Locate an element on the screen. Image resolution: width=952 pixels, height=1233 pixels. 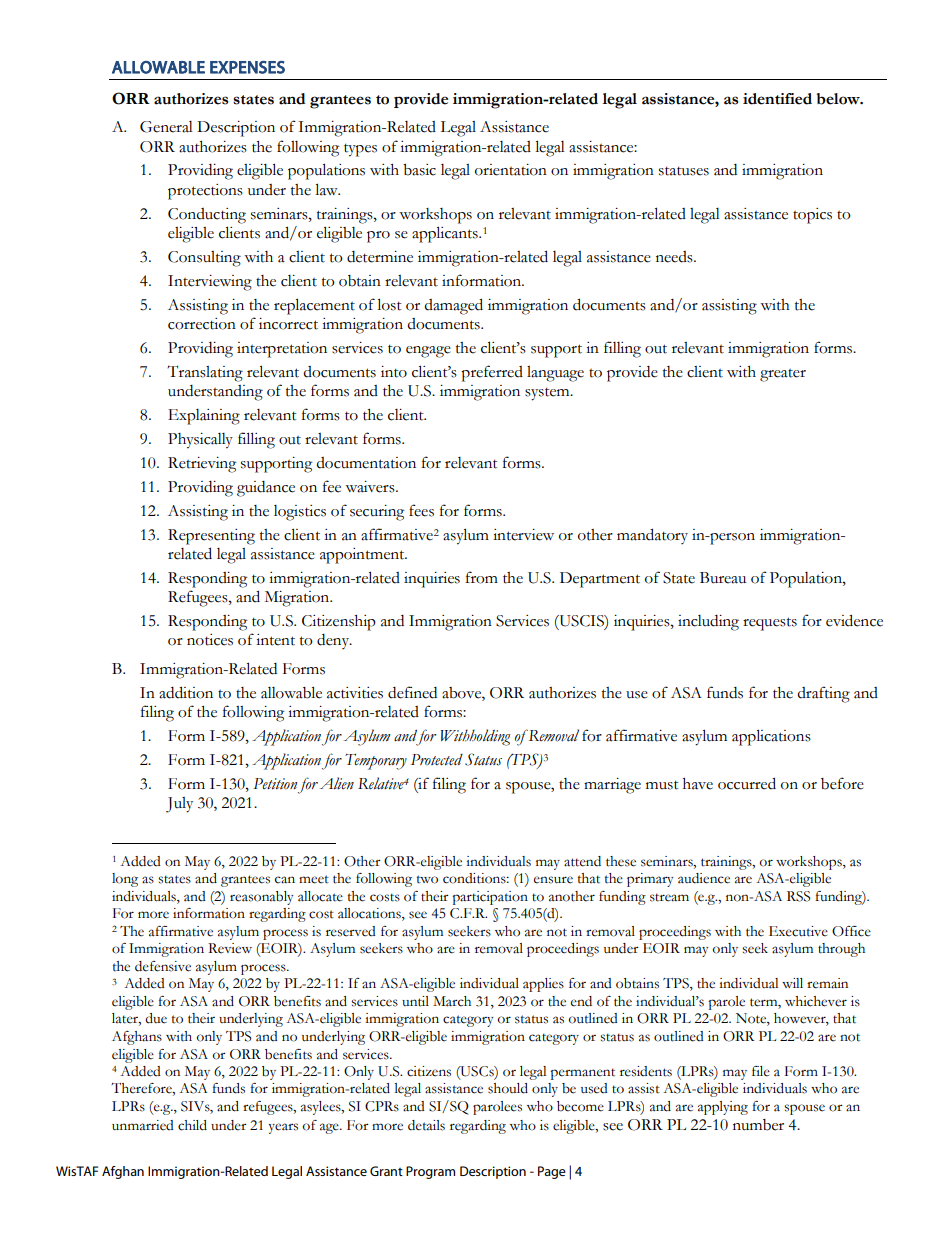
from is located at coordinates (482, 577).
